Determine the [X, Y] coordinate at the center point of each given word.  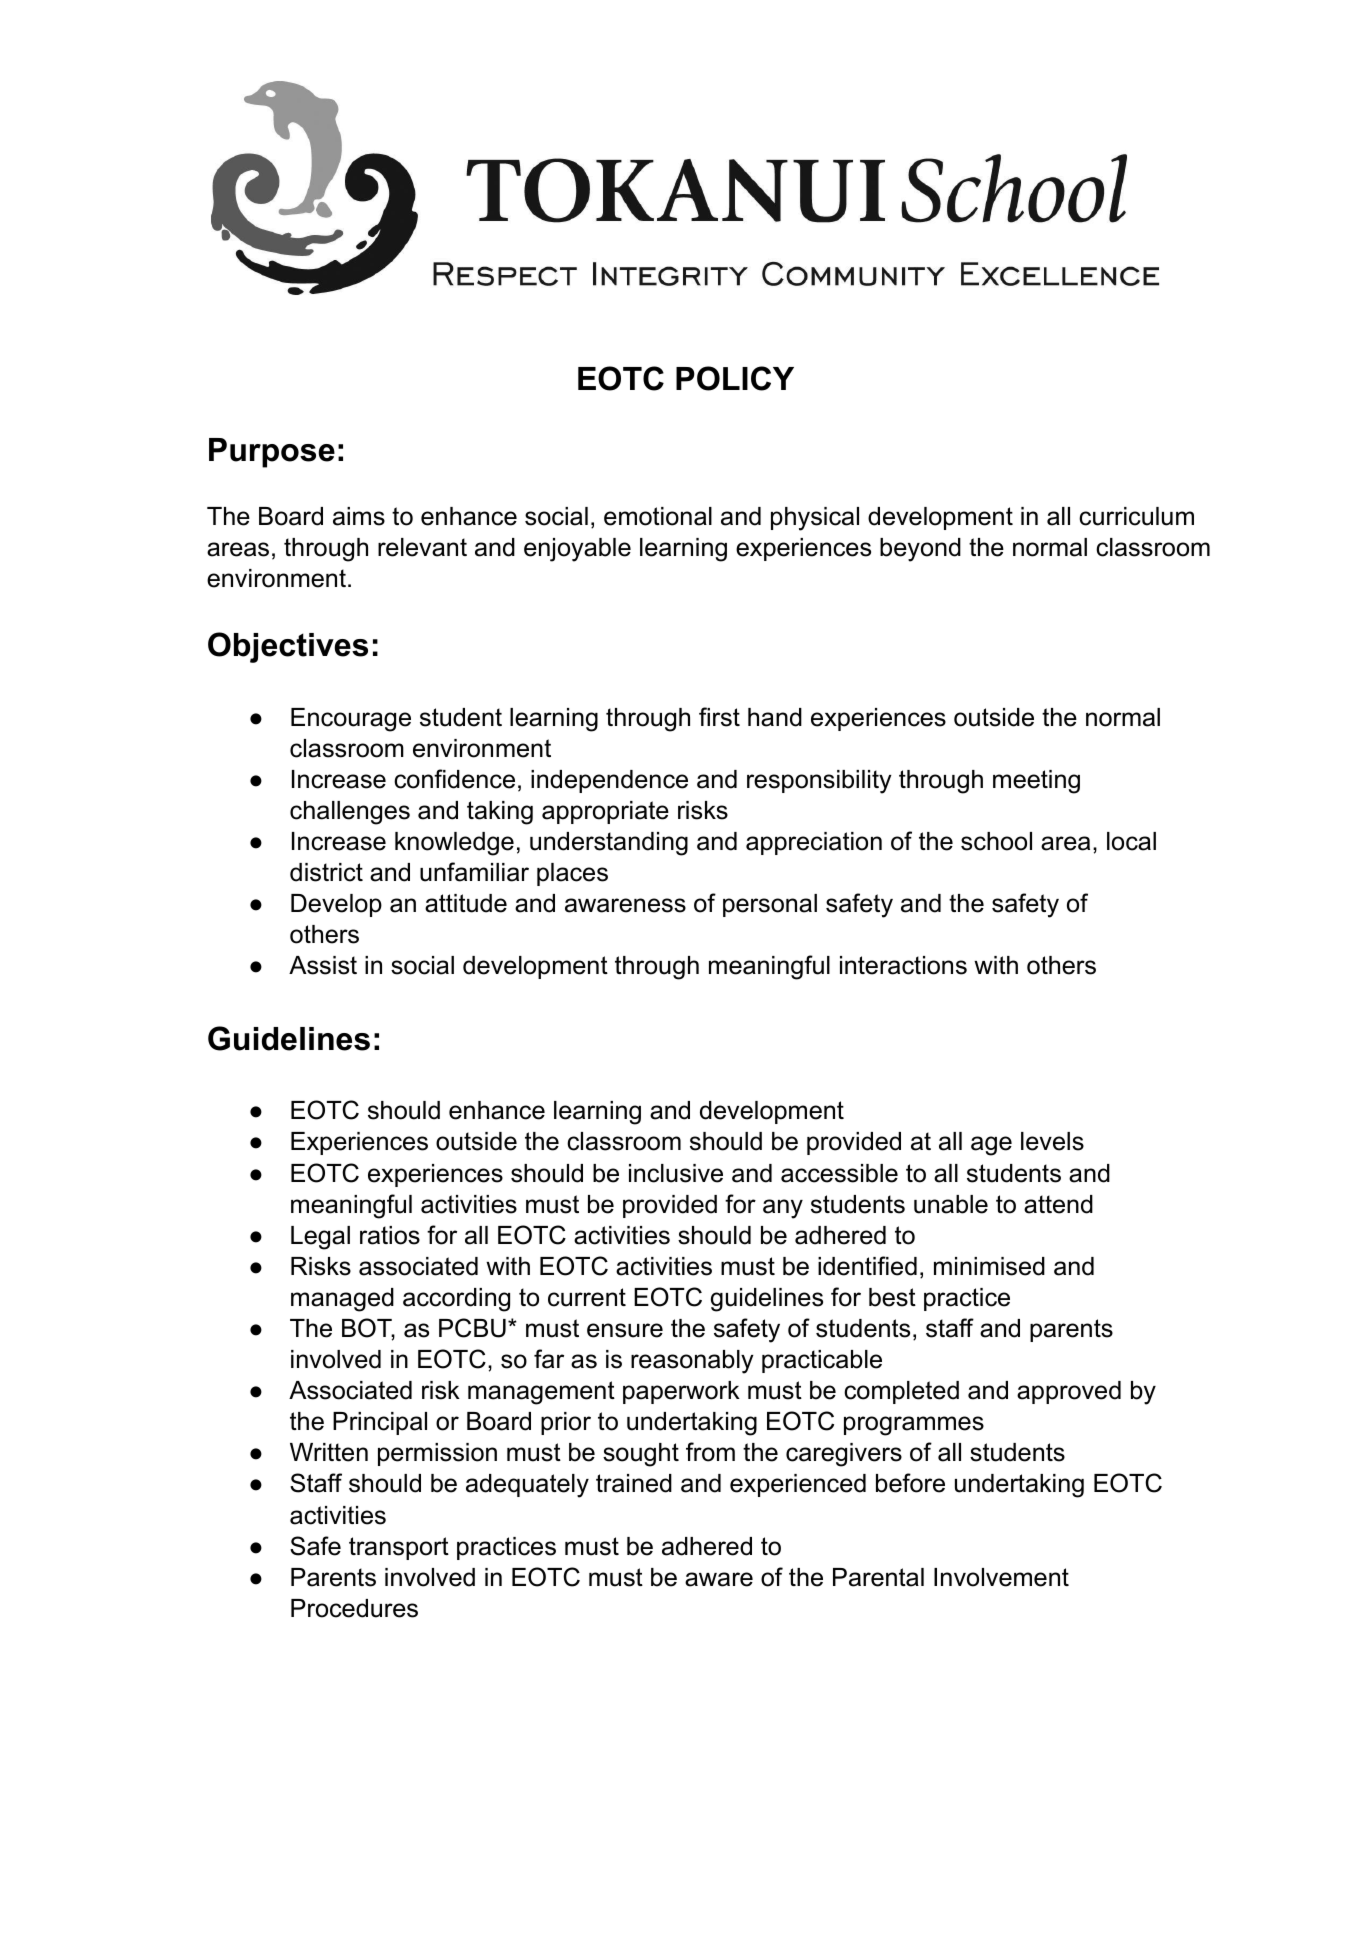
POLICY [735, 378]
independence [609, 781]
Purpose [272, 453]
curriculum [1136, 516]
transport [399, 1548]
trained [634, 1483]
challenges [350, 813]
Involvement [1001, 1577]
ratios [390, 1235]
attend [1058, 1204]
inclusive [676, 1173]
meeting [1036, 782]
